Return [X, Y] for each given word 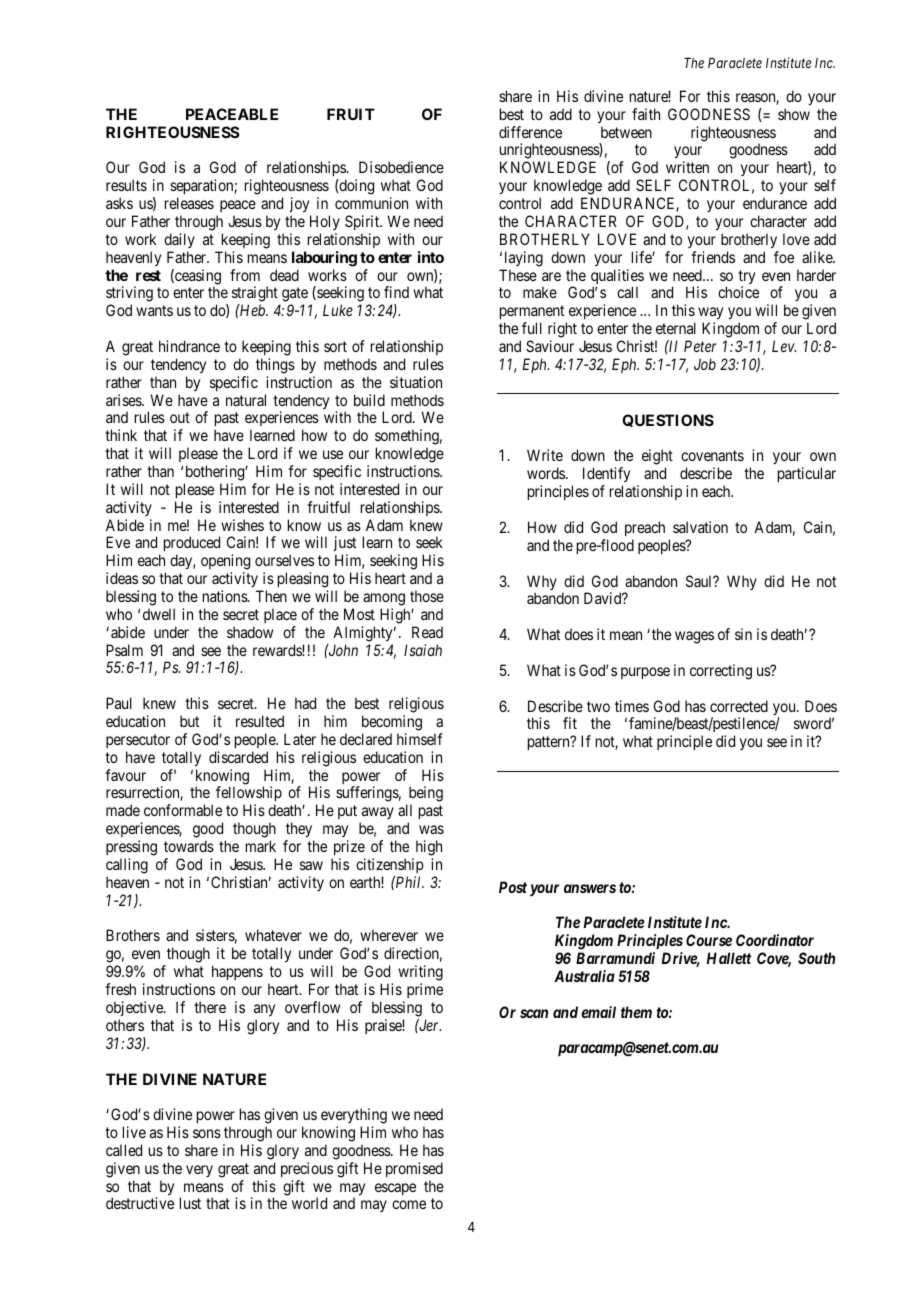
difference [530, 132]
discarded [238, 757]
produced [192, 545]
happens [237, 972]
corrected [739, 706]
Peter [700, 346]
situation [416, 382]
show [794, 114]
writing [420, 973]
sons [207, 1133]
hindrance [189, 346]
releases [189, 203]
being [424, 795]
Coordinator [775, 940]
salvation [700, 527]
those [427, 596]
